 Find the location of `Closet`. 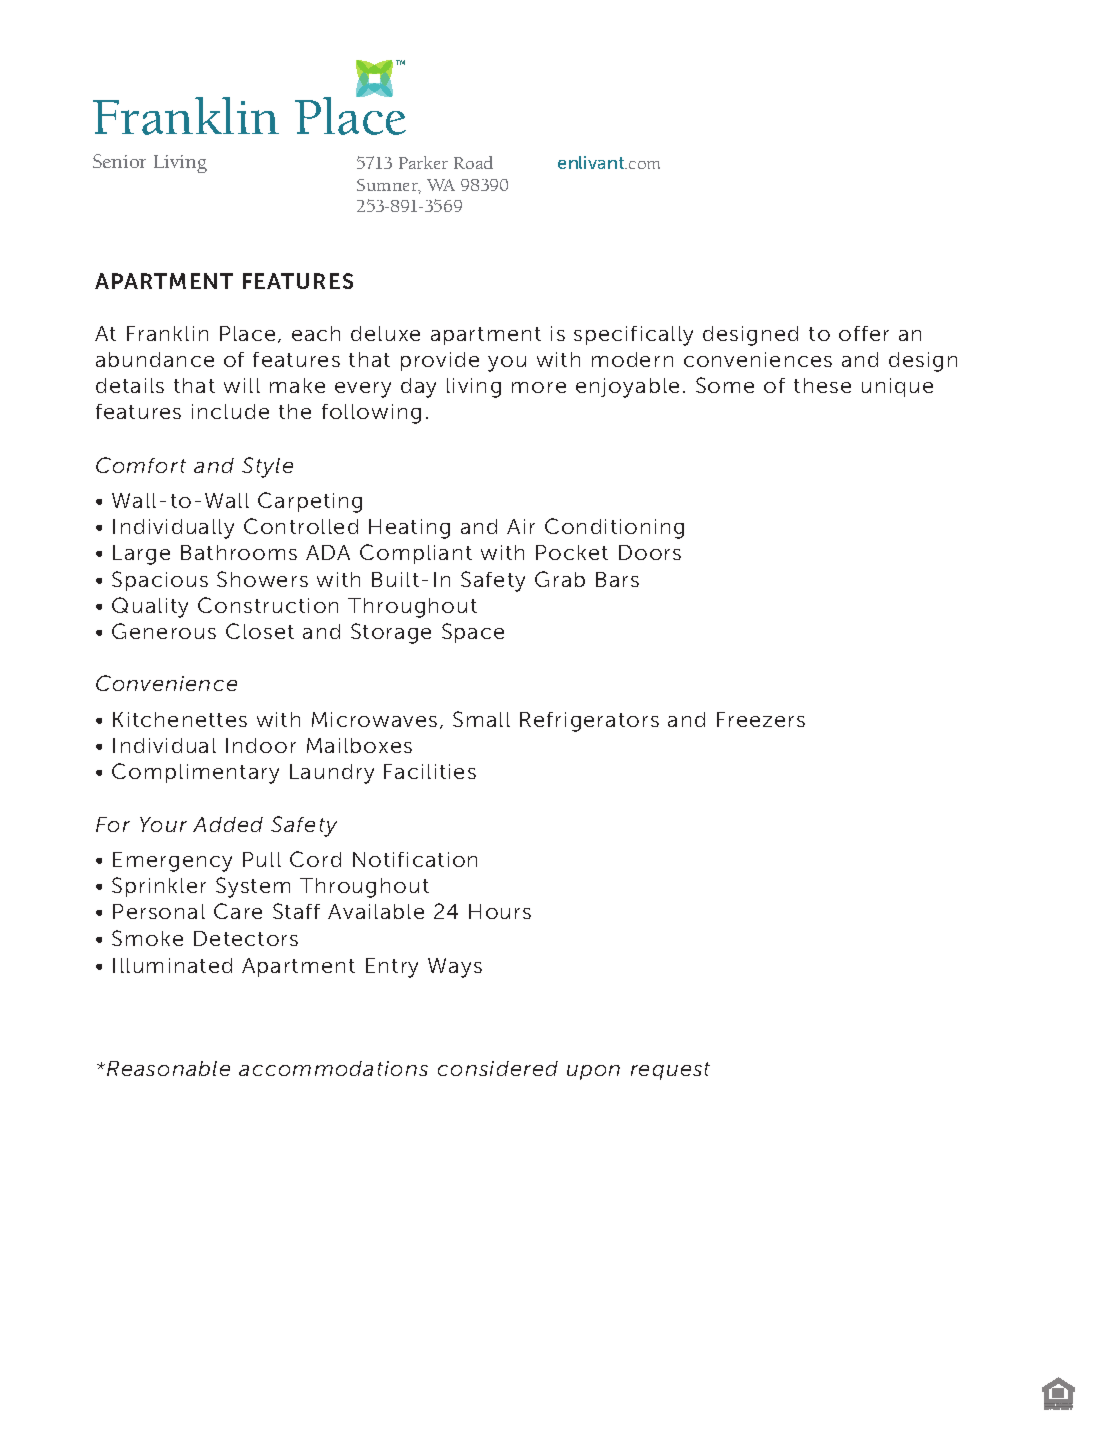

Closet is located at coordinates (260, 631).
